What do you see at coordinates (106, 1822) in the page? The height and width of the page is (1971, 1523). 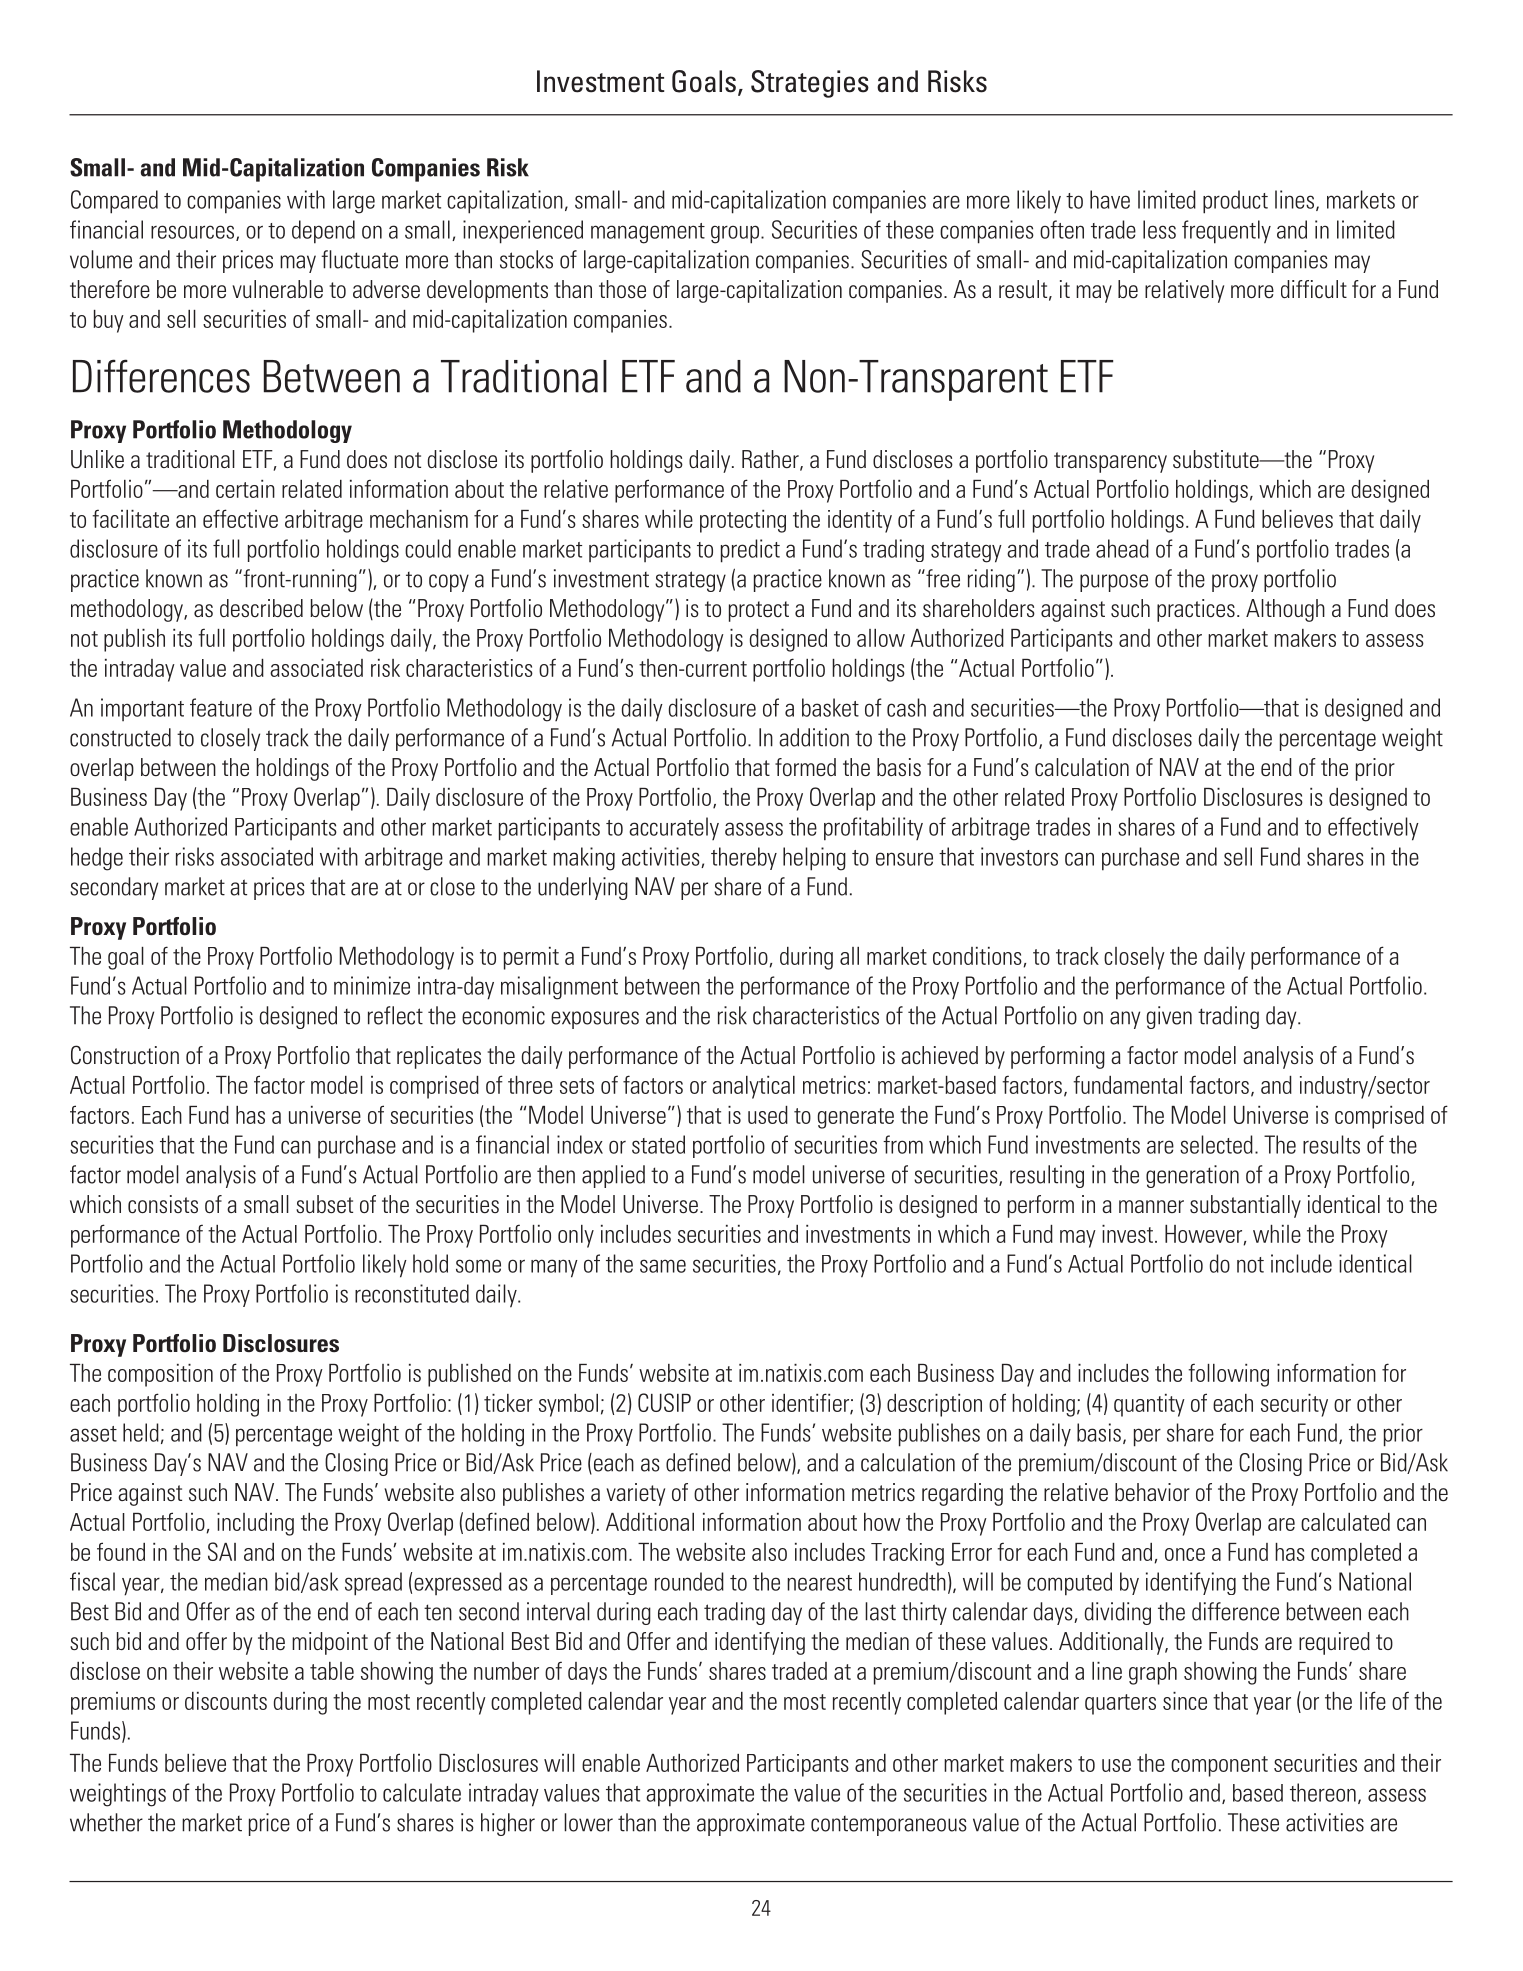 I see `whether` at bounding box center [106, 1822].
